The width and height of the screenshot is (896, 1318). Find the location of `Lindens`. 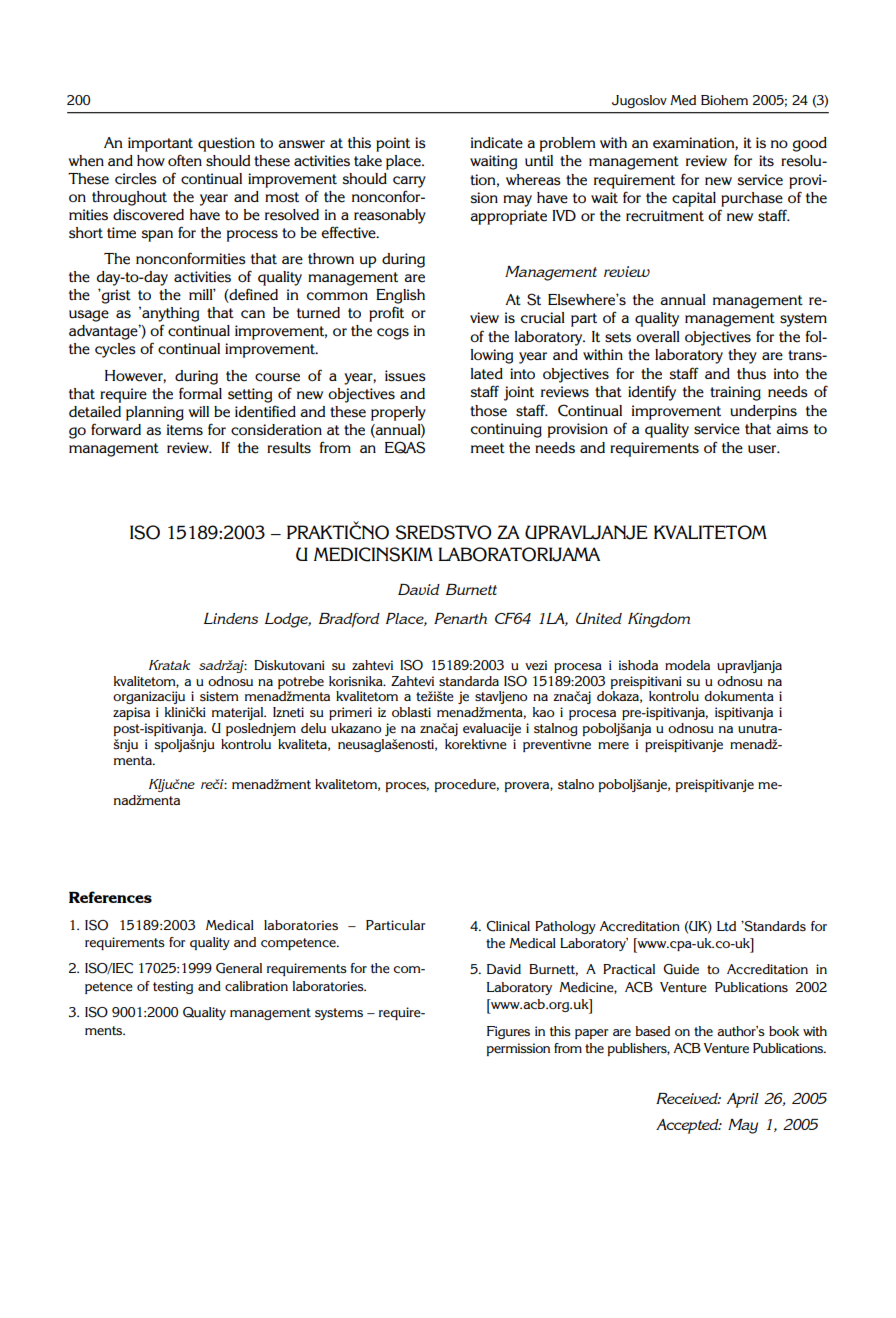

Lindens is located at coordinates (231, 618).
